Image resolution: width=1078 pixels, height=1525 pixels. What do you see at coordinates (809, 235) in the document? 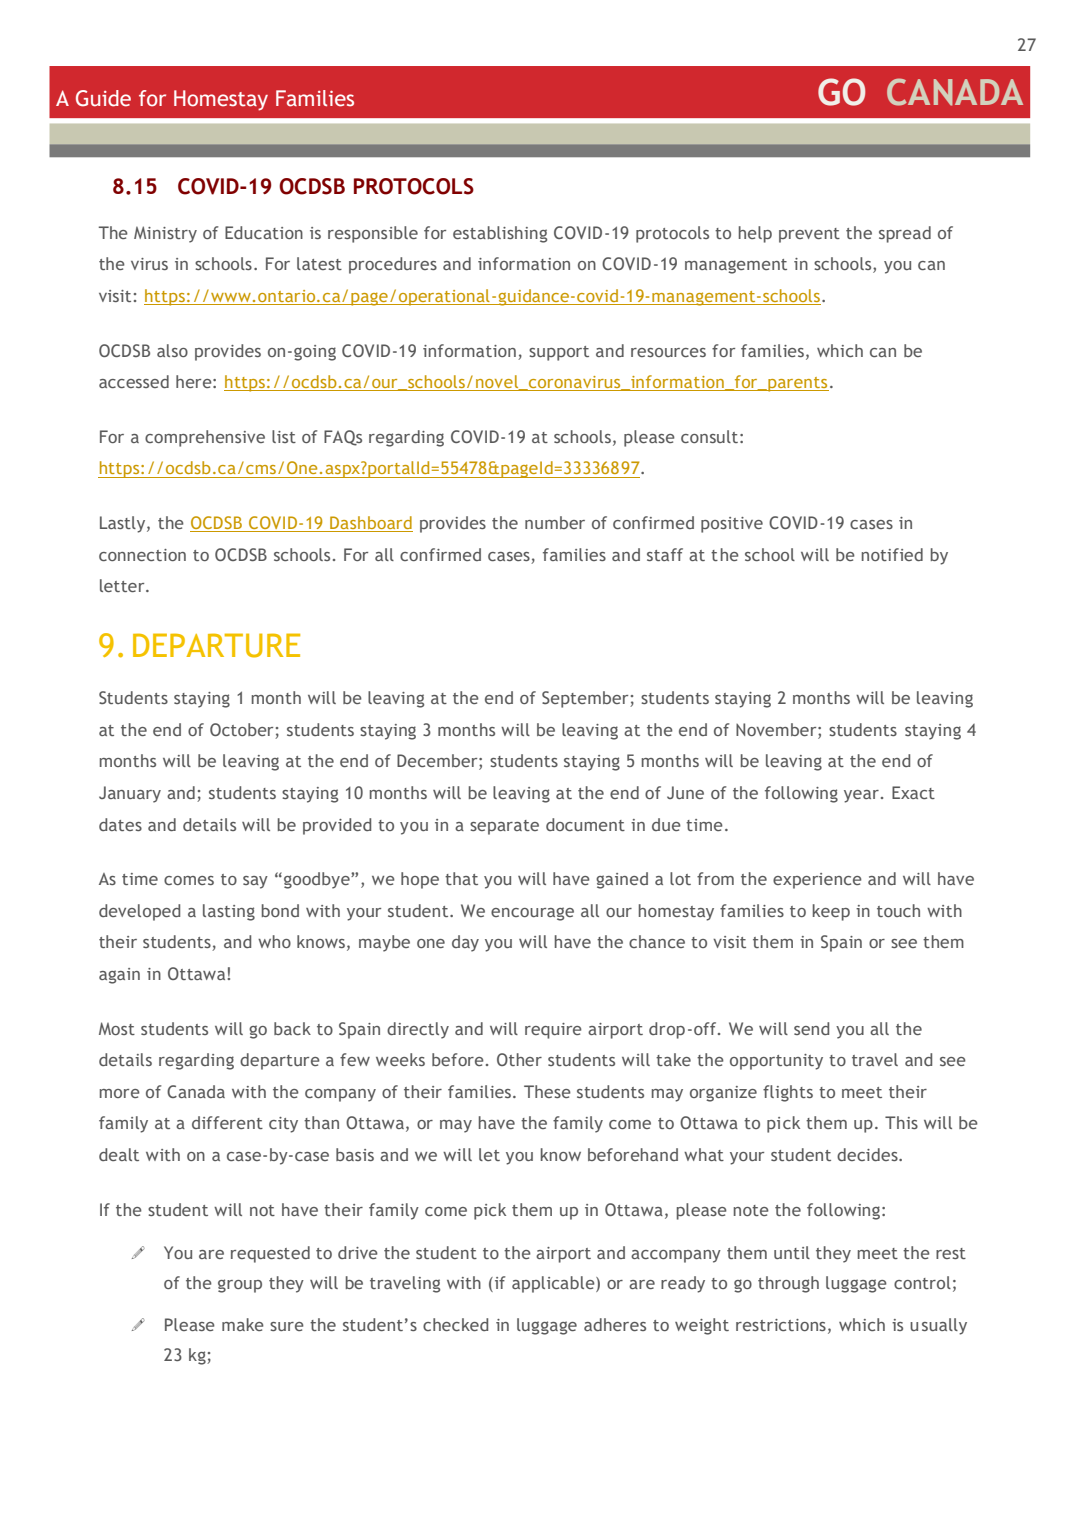
I see `prevent` at bounding box center [809, 235].
